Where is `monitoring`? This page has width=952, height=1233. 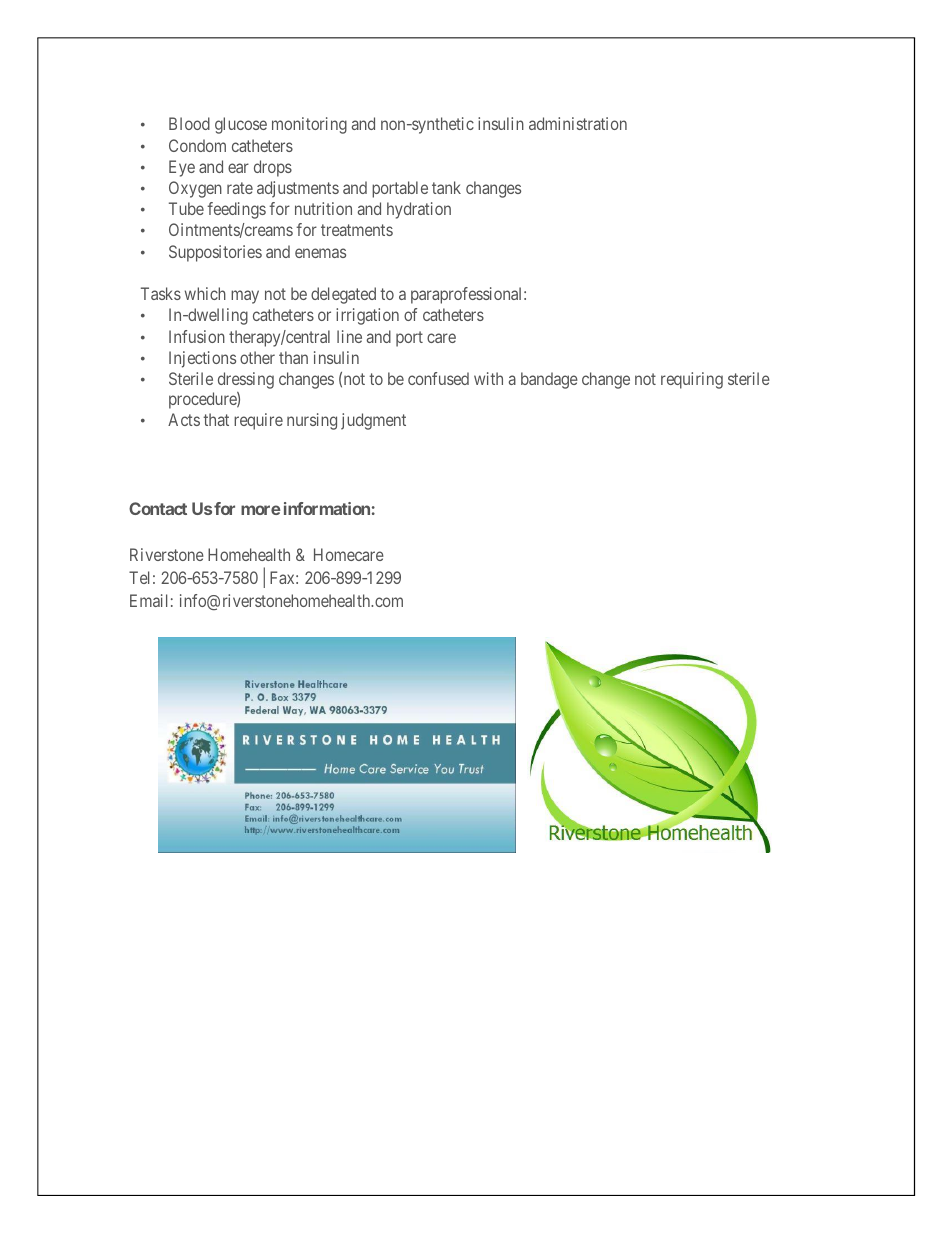
monitoring is located at coordinates (309, 125).
